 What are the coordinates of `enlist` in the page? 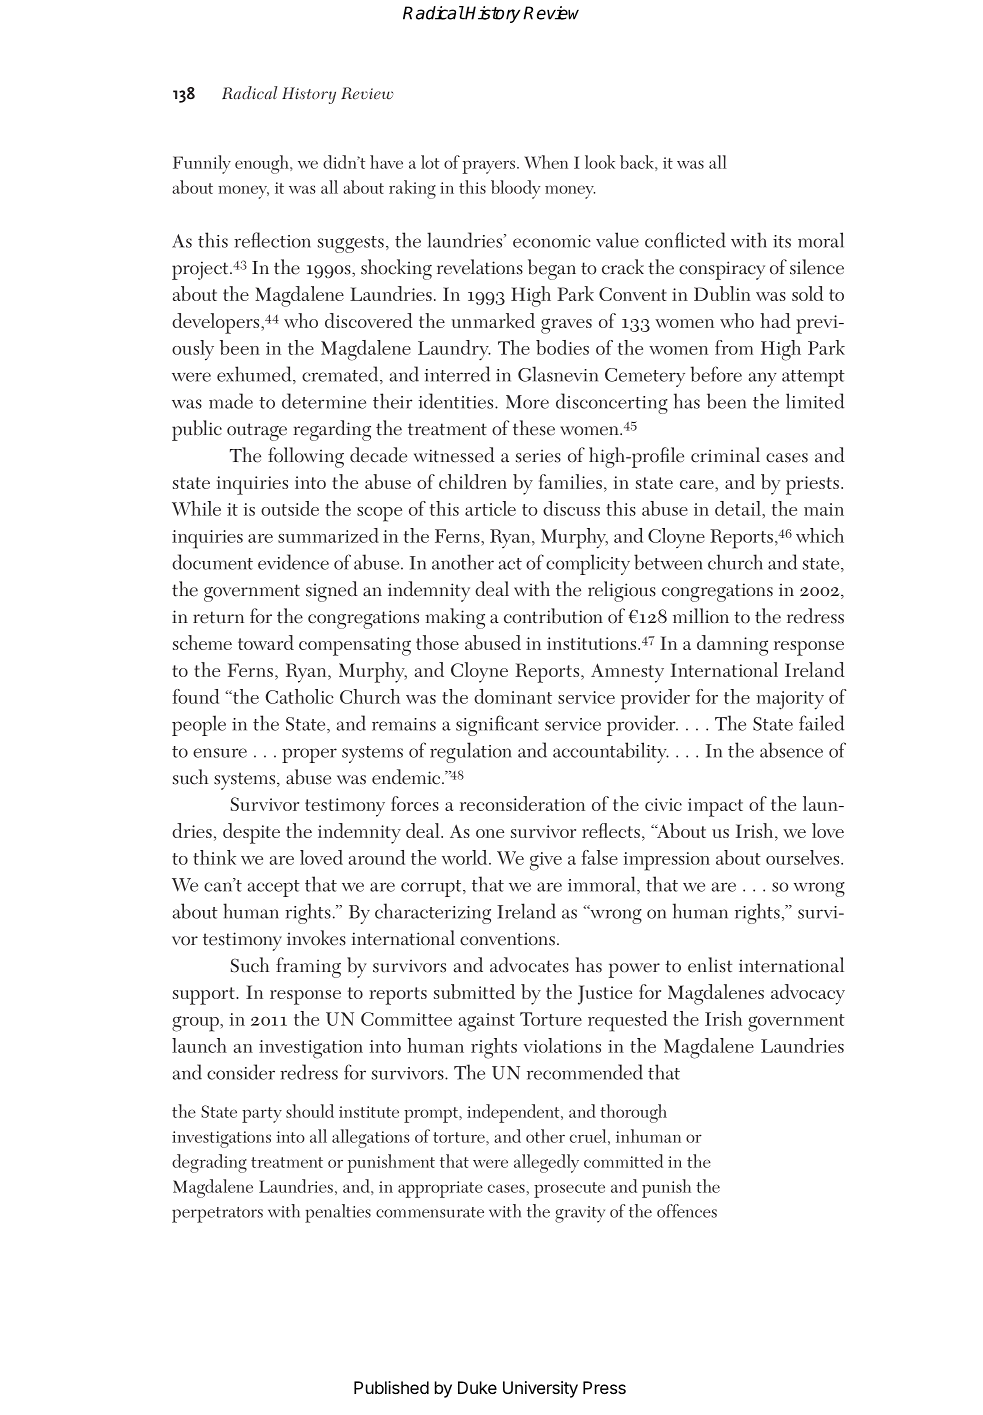 It's located at (710, 965).
